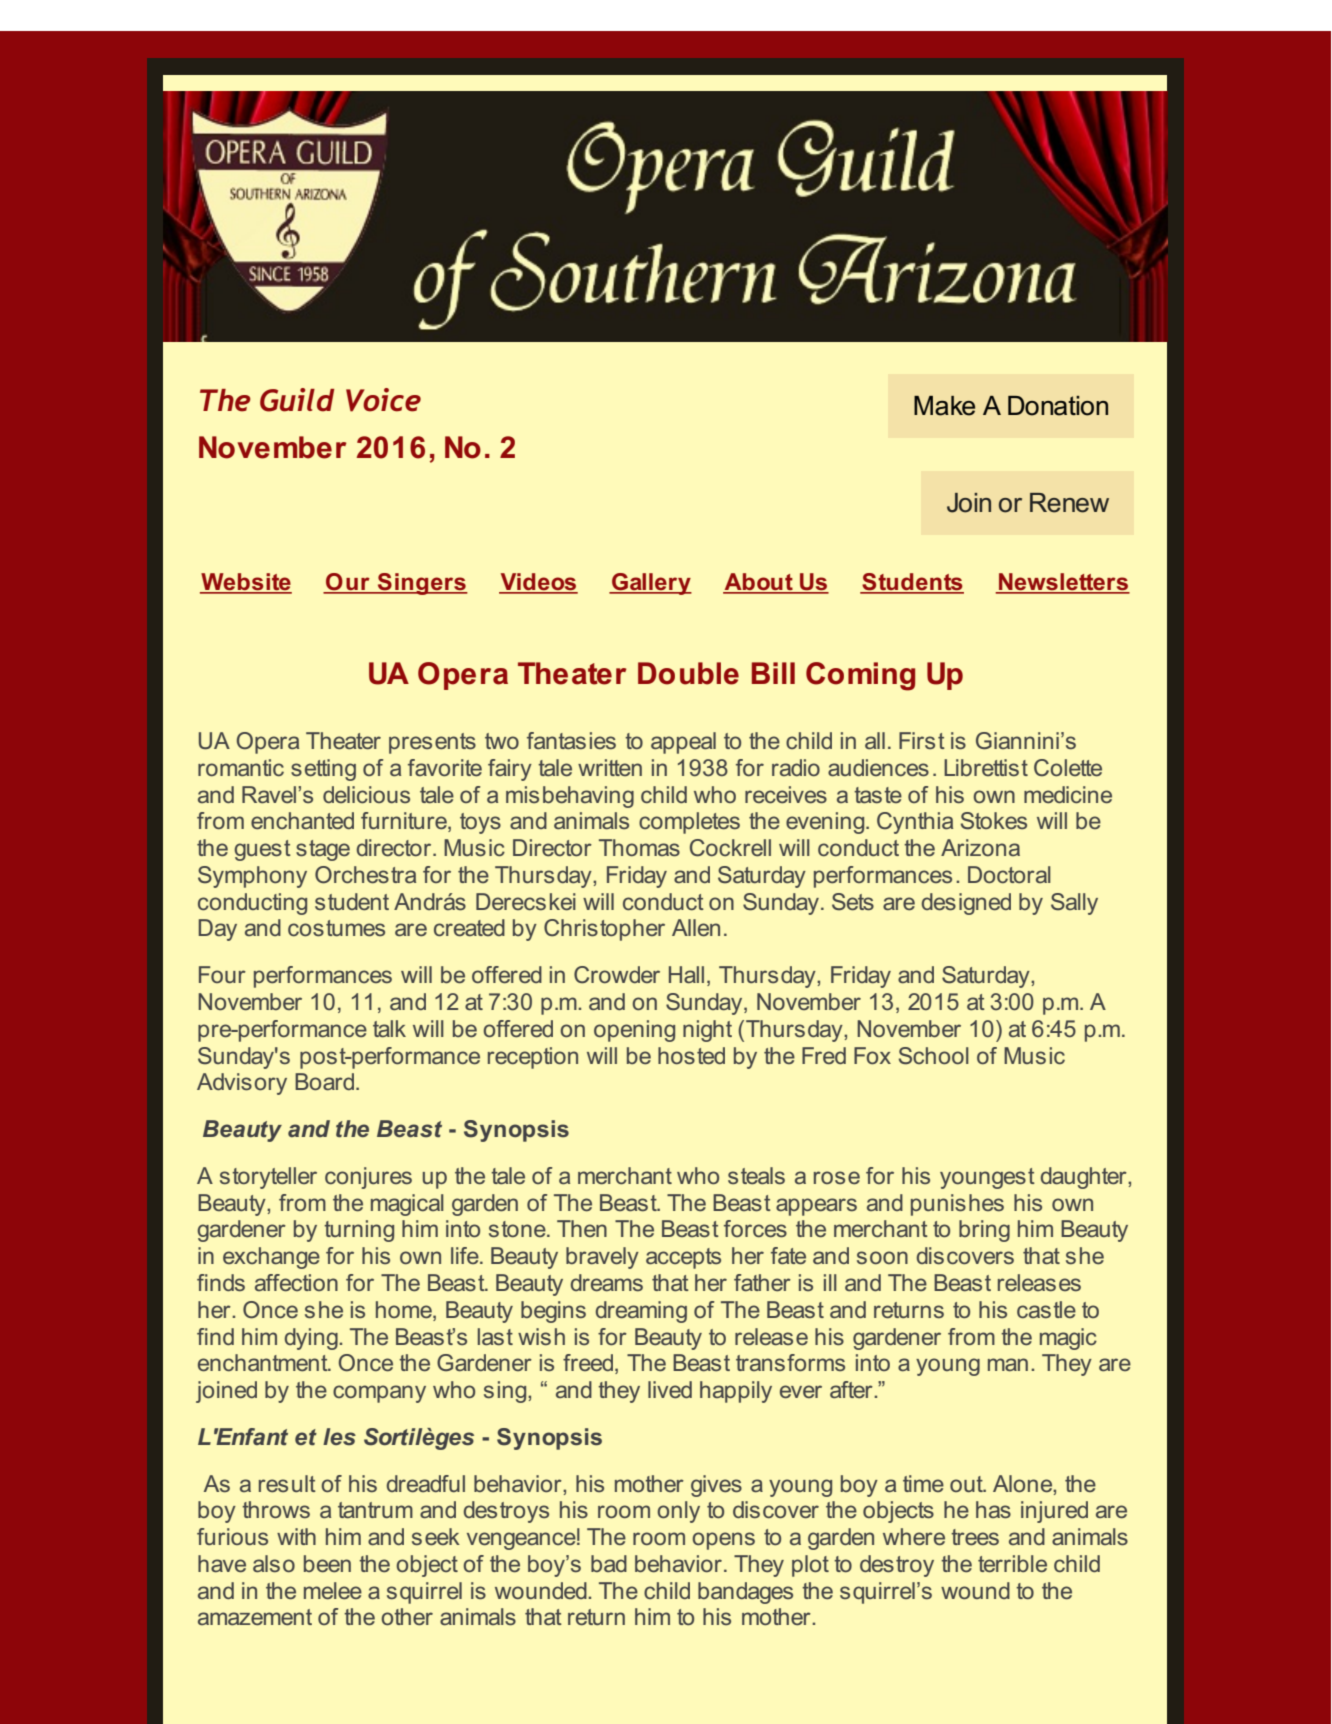 Image resolution: width=1332 pixels, height=1724 pixels. I want to click on talk, so click(389, 1028).
